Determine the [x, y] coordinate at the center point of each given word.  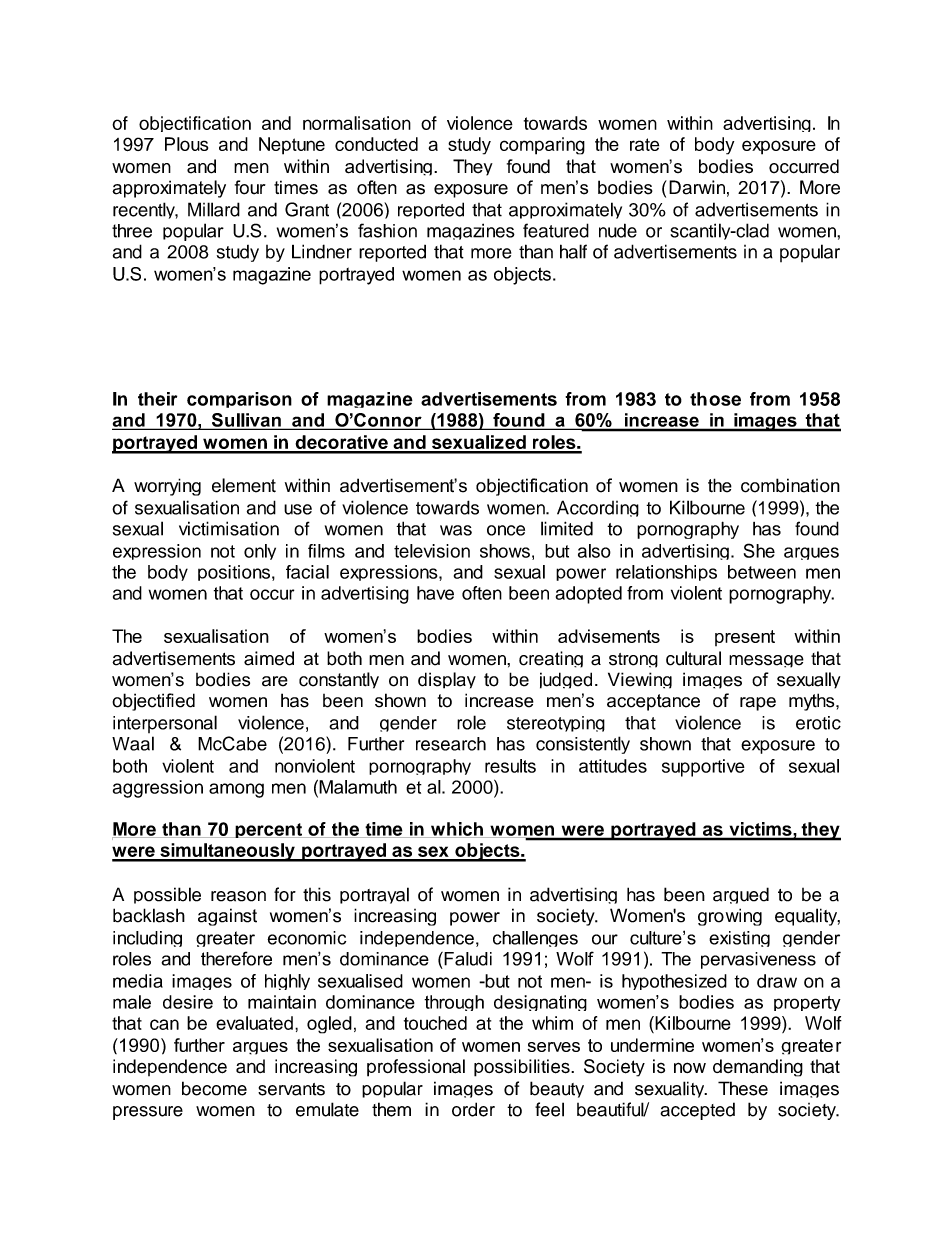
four [250, 187]
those [715, 399]
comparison [239, 400]
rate [644, 144]
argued [741, 895]
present [745, 638]
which [457, 830]
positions [234, 573]
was [456, 530]
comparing [542, 146]
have [435, 593]
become [214, 1088]
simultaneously [227, 852]
